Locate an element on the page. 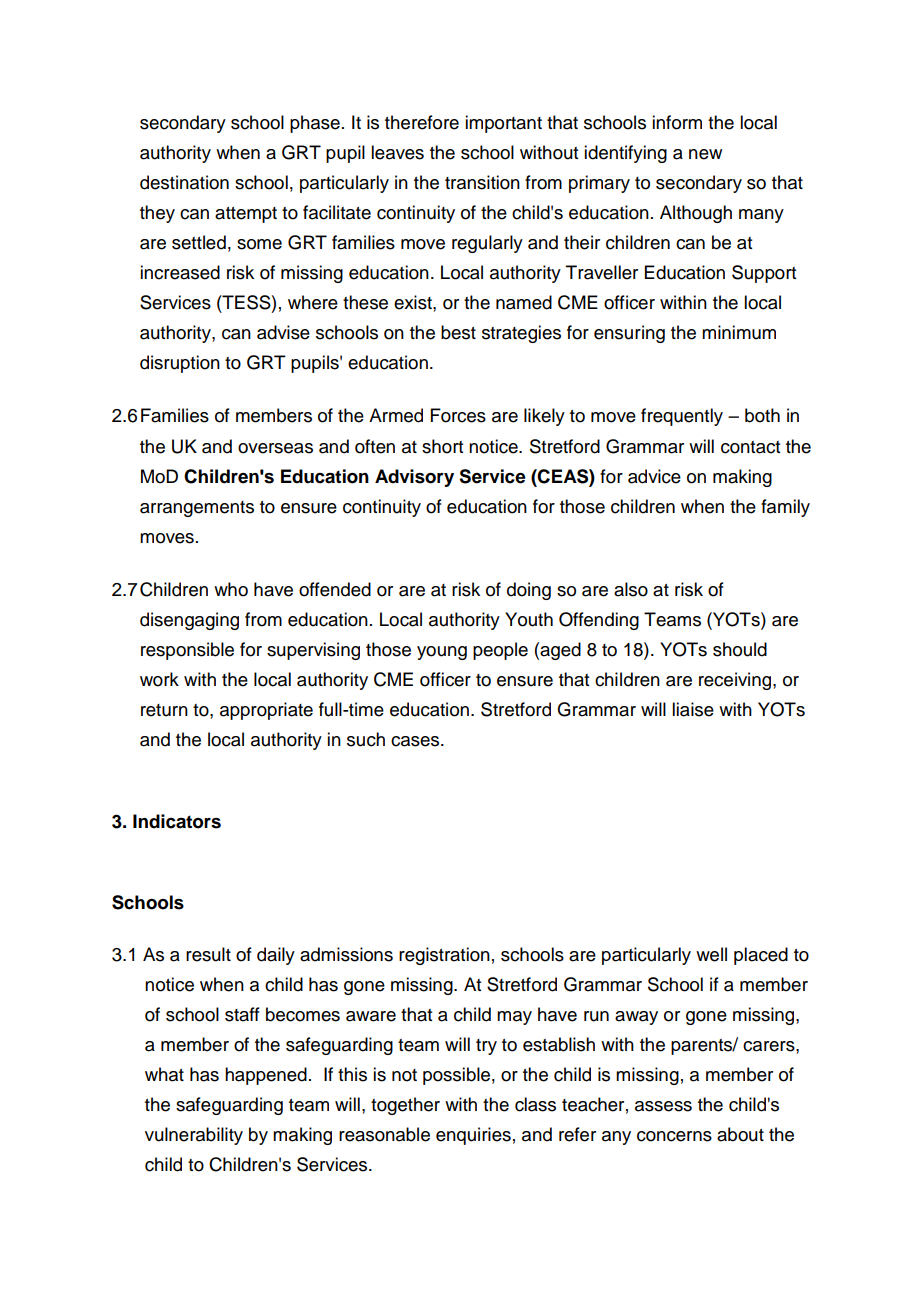 The height and width of the document is (1308, 924). destination is located at coordinates (184, 182).
